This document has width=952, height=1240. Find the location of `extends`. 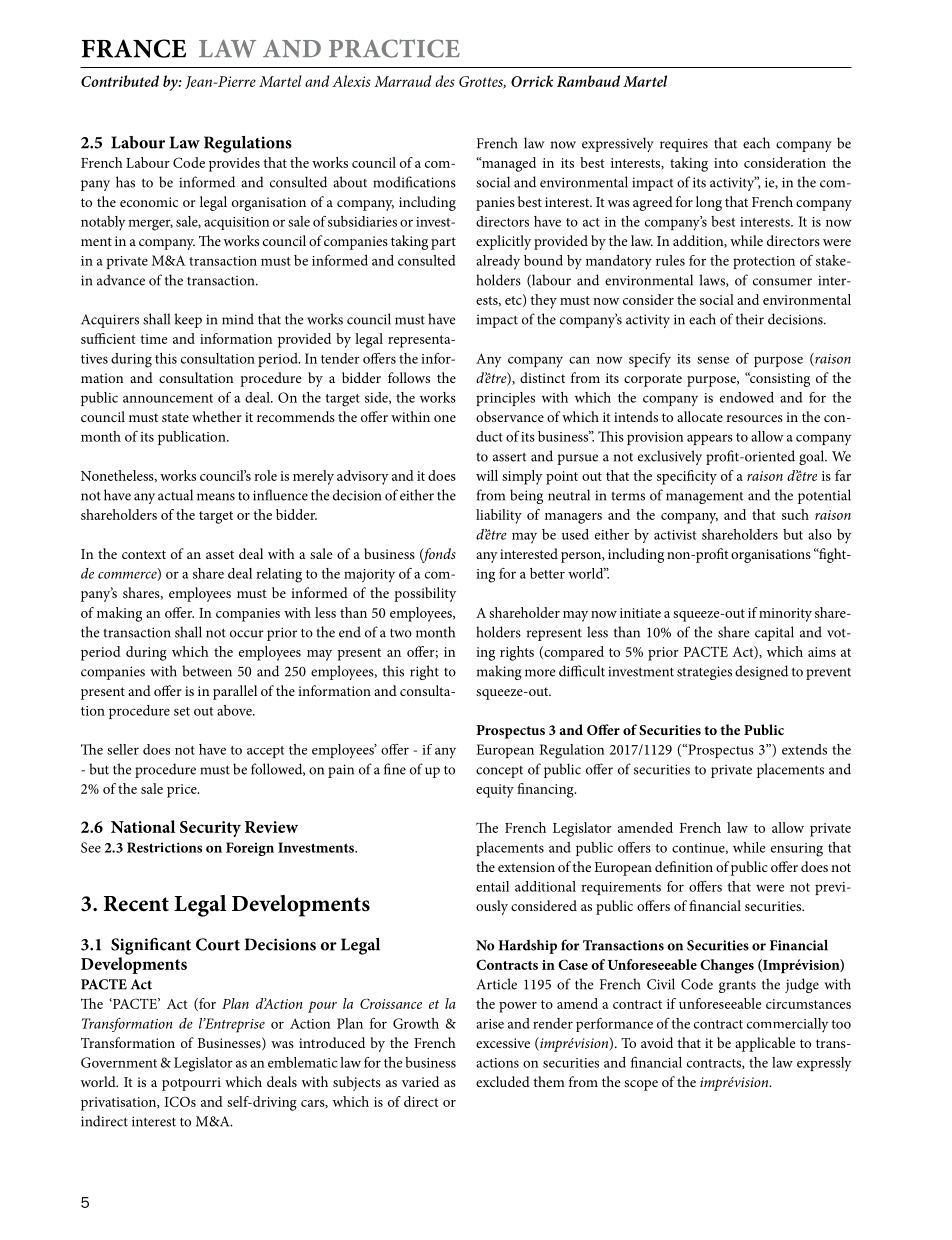

extends is located at coordinates (804, 749).
